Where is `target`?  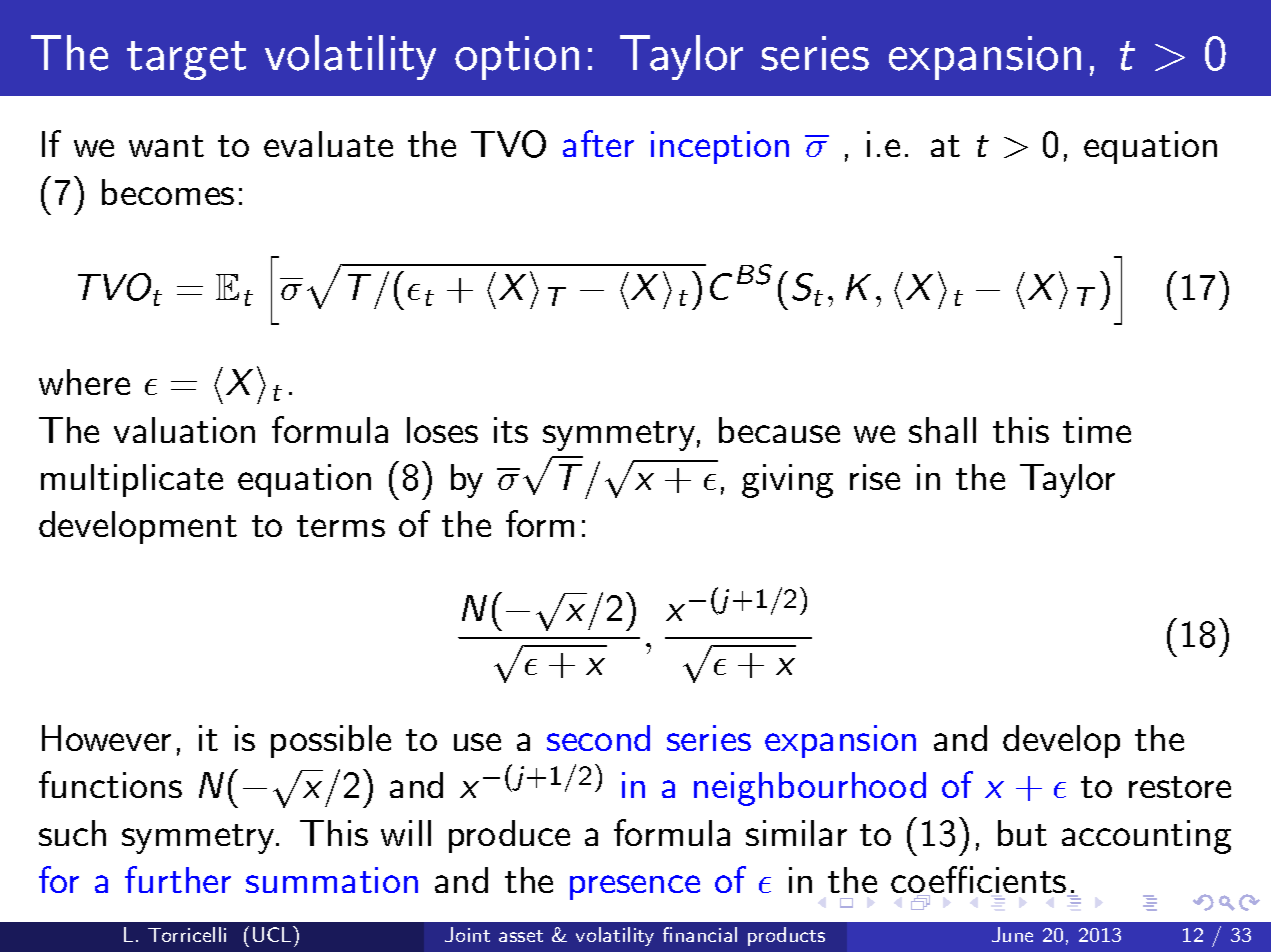 target is located at coordinates (186, 60).
